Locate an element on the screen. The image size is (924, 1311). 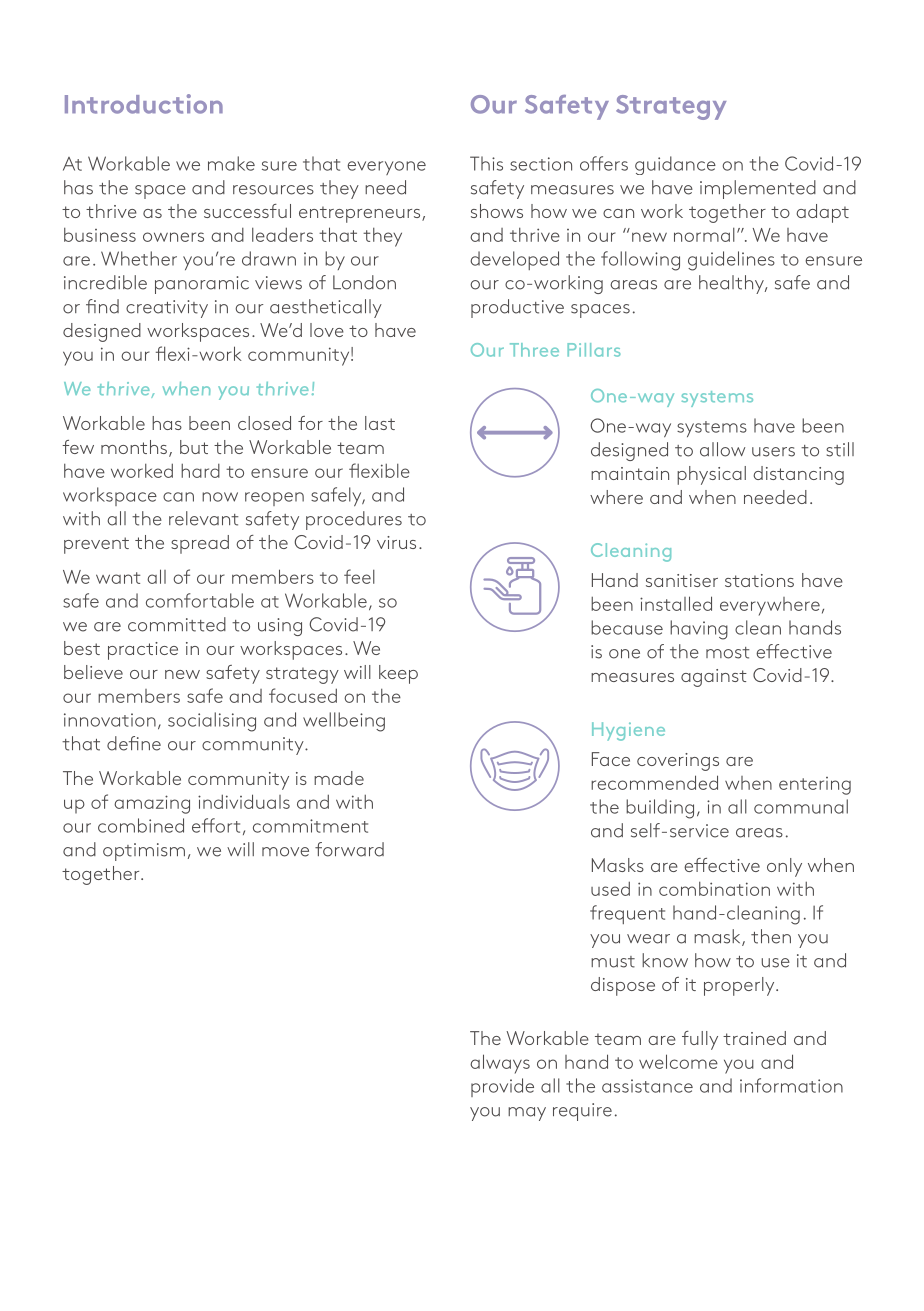
creativity is located at coordinates (167, 309).
